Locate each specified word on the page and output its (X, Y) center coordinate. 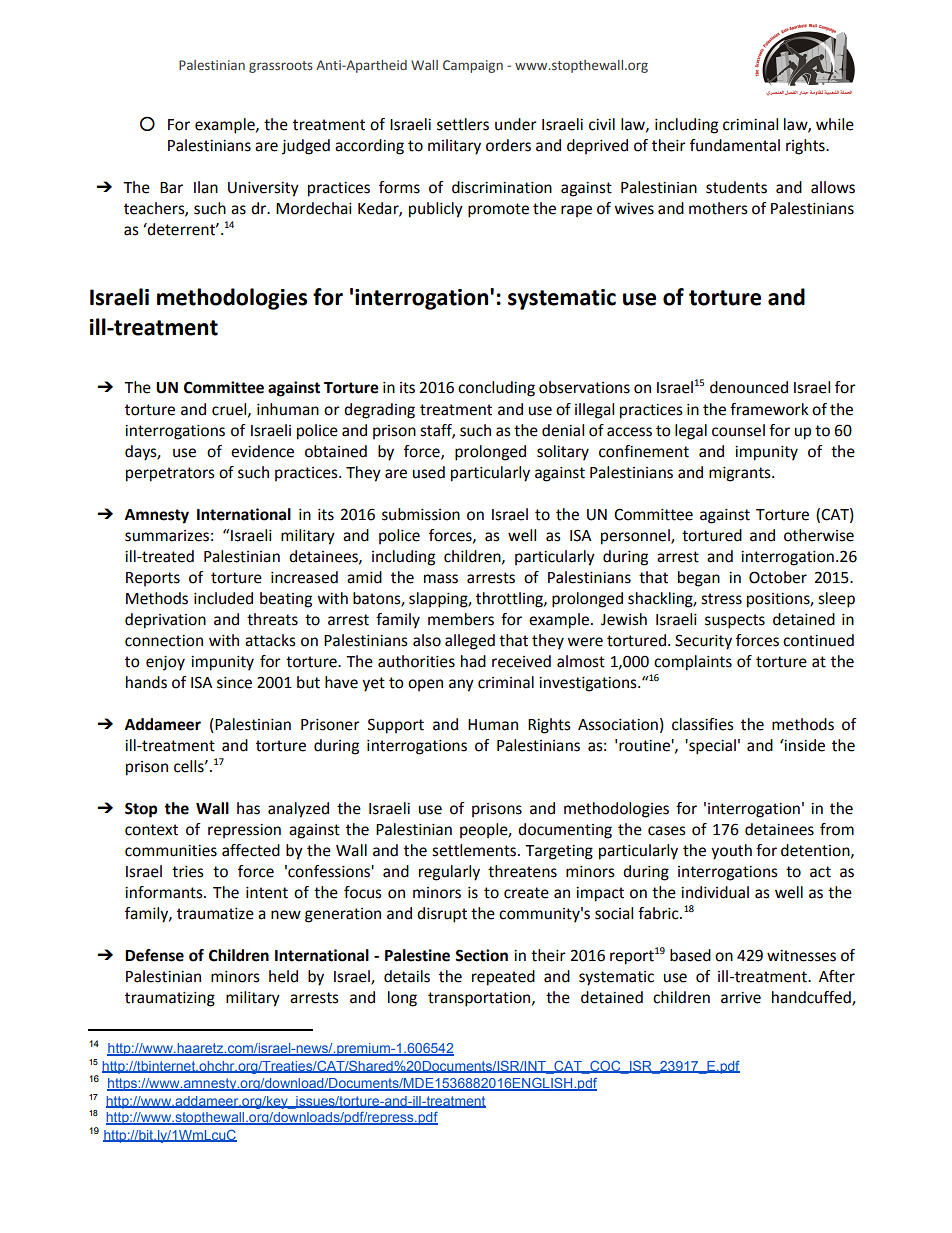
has (248, 808)
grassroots (281, 67)
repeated (503, 978)
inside (804, 745)
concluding (496, 389)
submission (421, 514)
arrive (741, 998)
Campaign (473, 66)
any (461, 685)
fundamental (735, 145)
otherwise (819, 535)
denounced (749, 387)
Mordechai (314, 208)
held (283, 976)
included (223, 598)
